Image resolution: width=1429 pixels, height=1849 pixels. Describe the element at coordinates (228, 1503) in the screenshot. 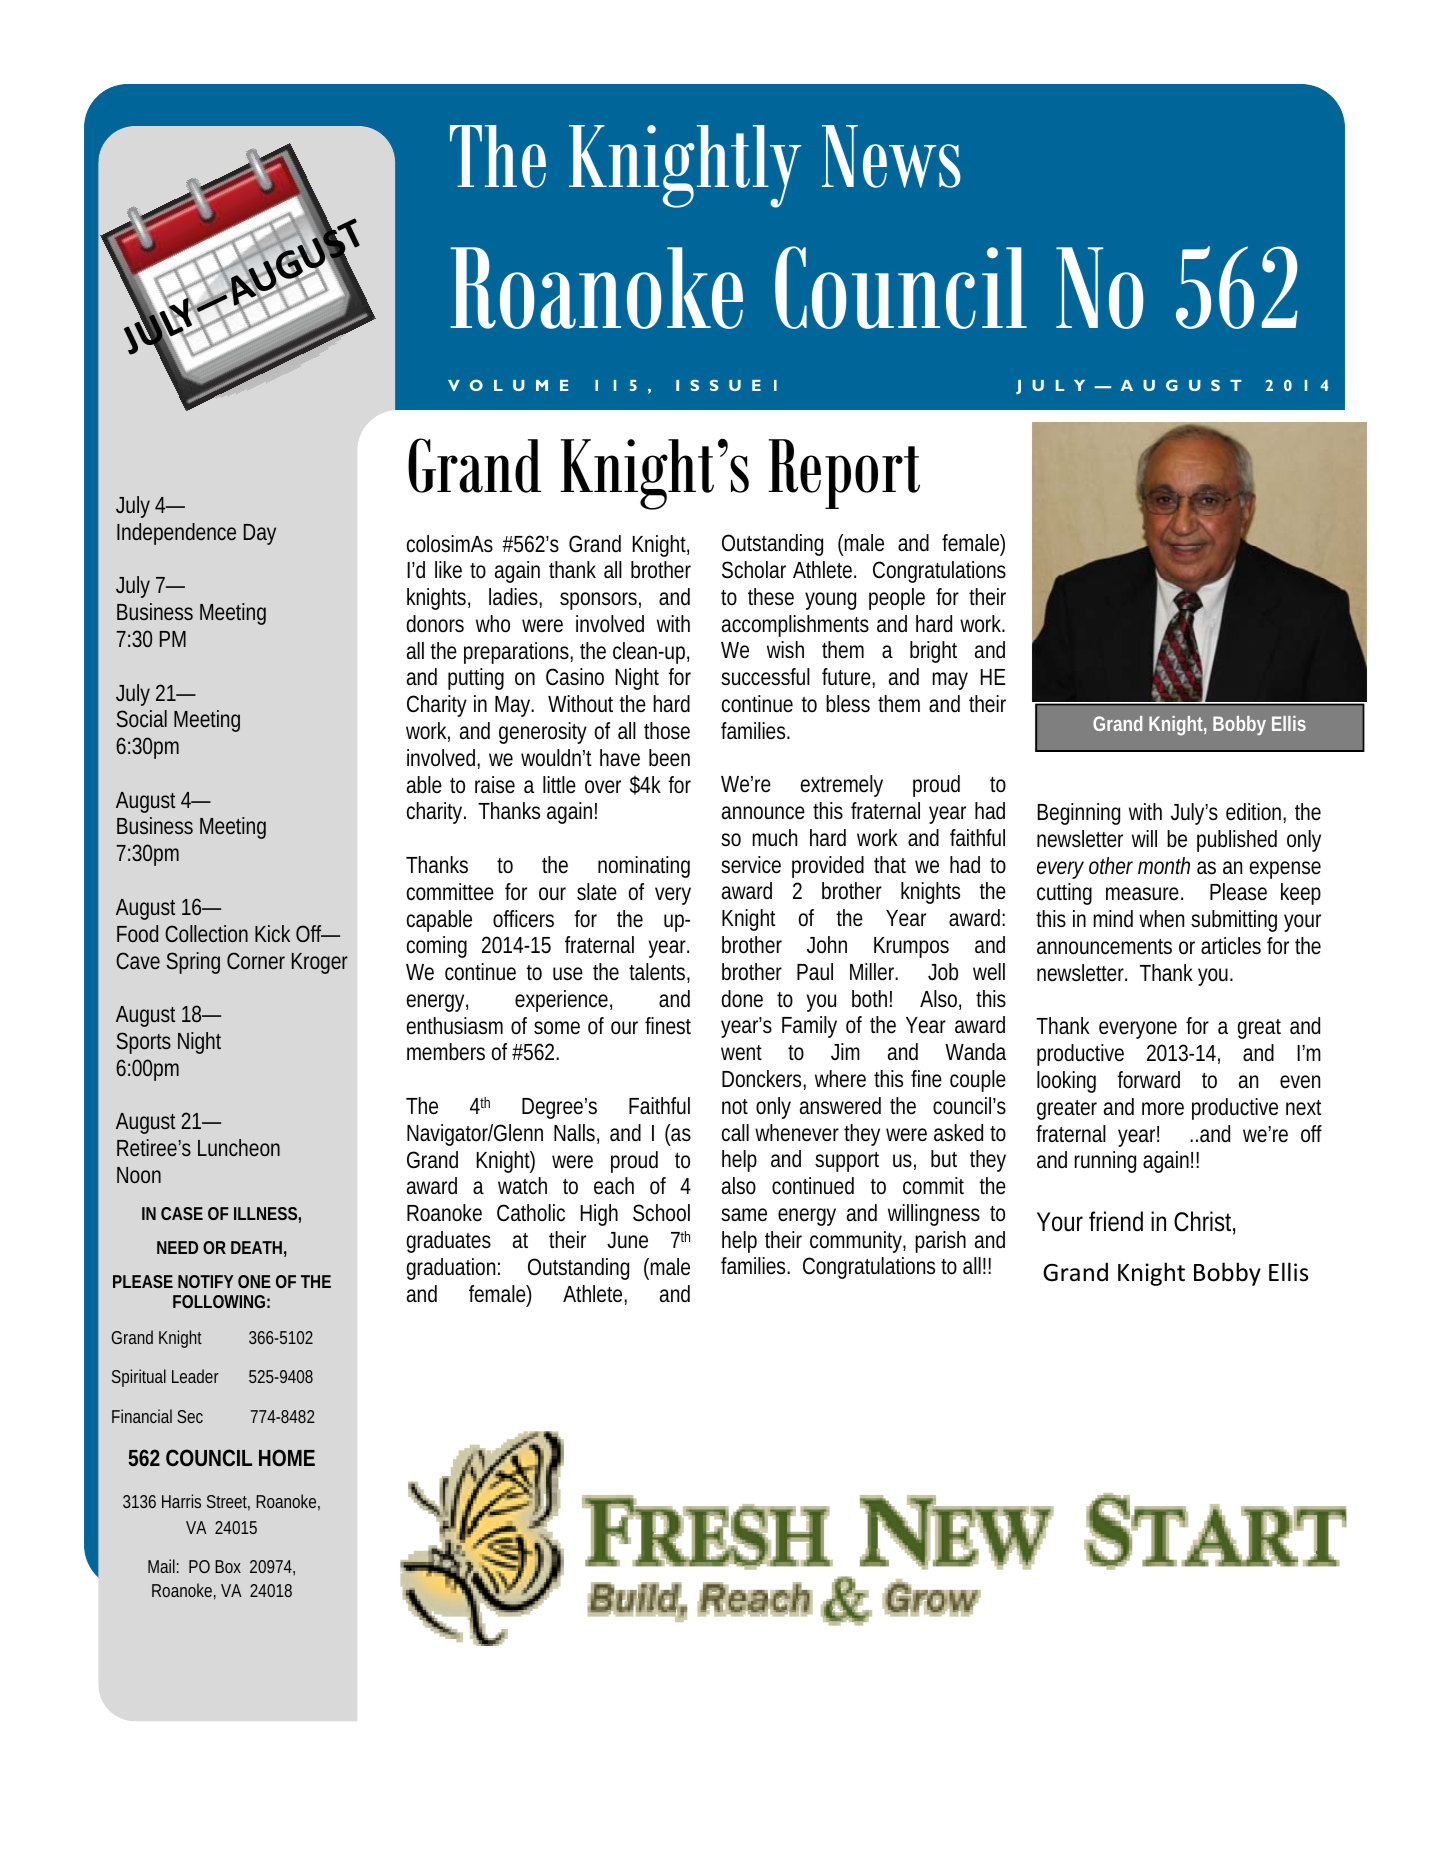

I see `Street` at that location.
